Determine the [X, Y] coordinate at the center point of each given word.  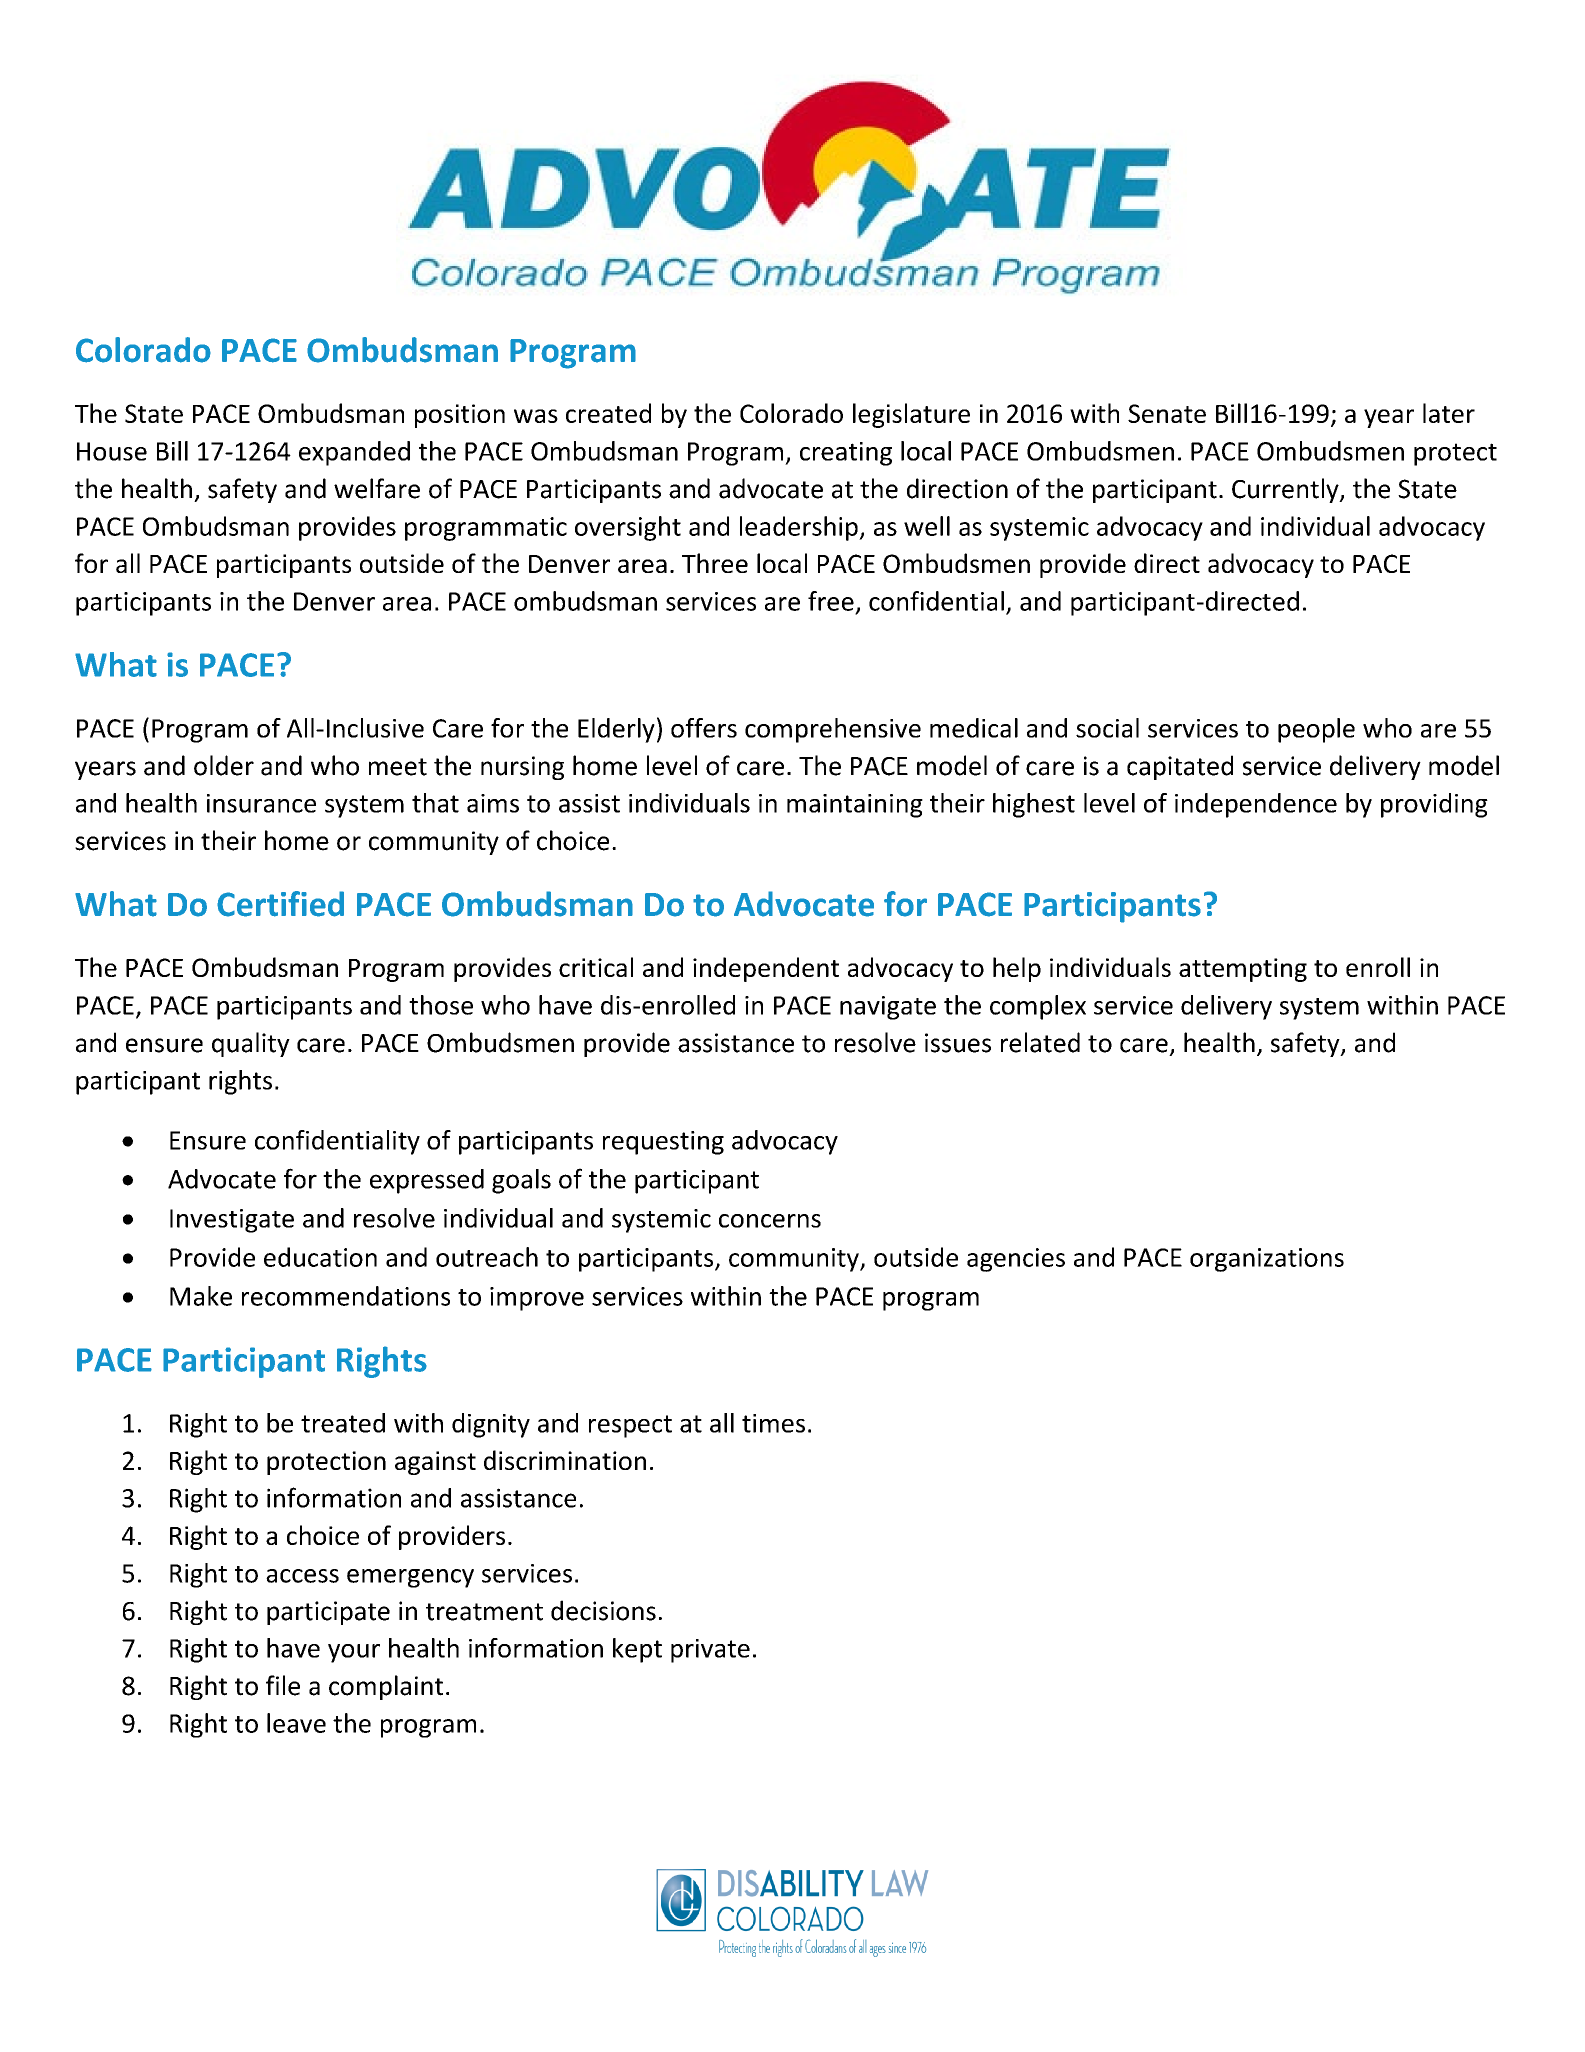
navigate [888, 1008]
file [283, 1685]
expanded [354, 453]
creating [846, 454]
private [710, 1651]
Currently [1286, 490]
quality [251, 1044]
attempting [1243, 970]
